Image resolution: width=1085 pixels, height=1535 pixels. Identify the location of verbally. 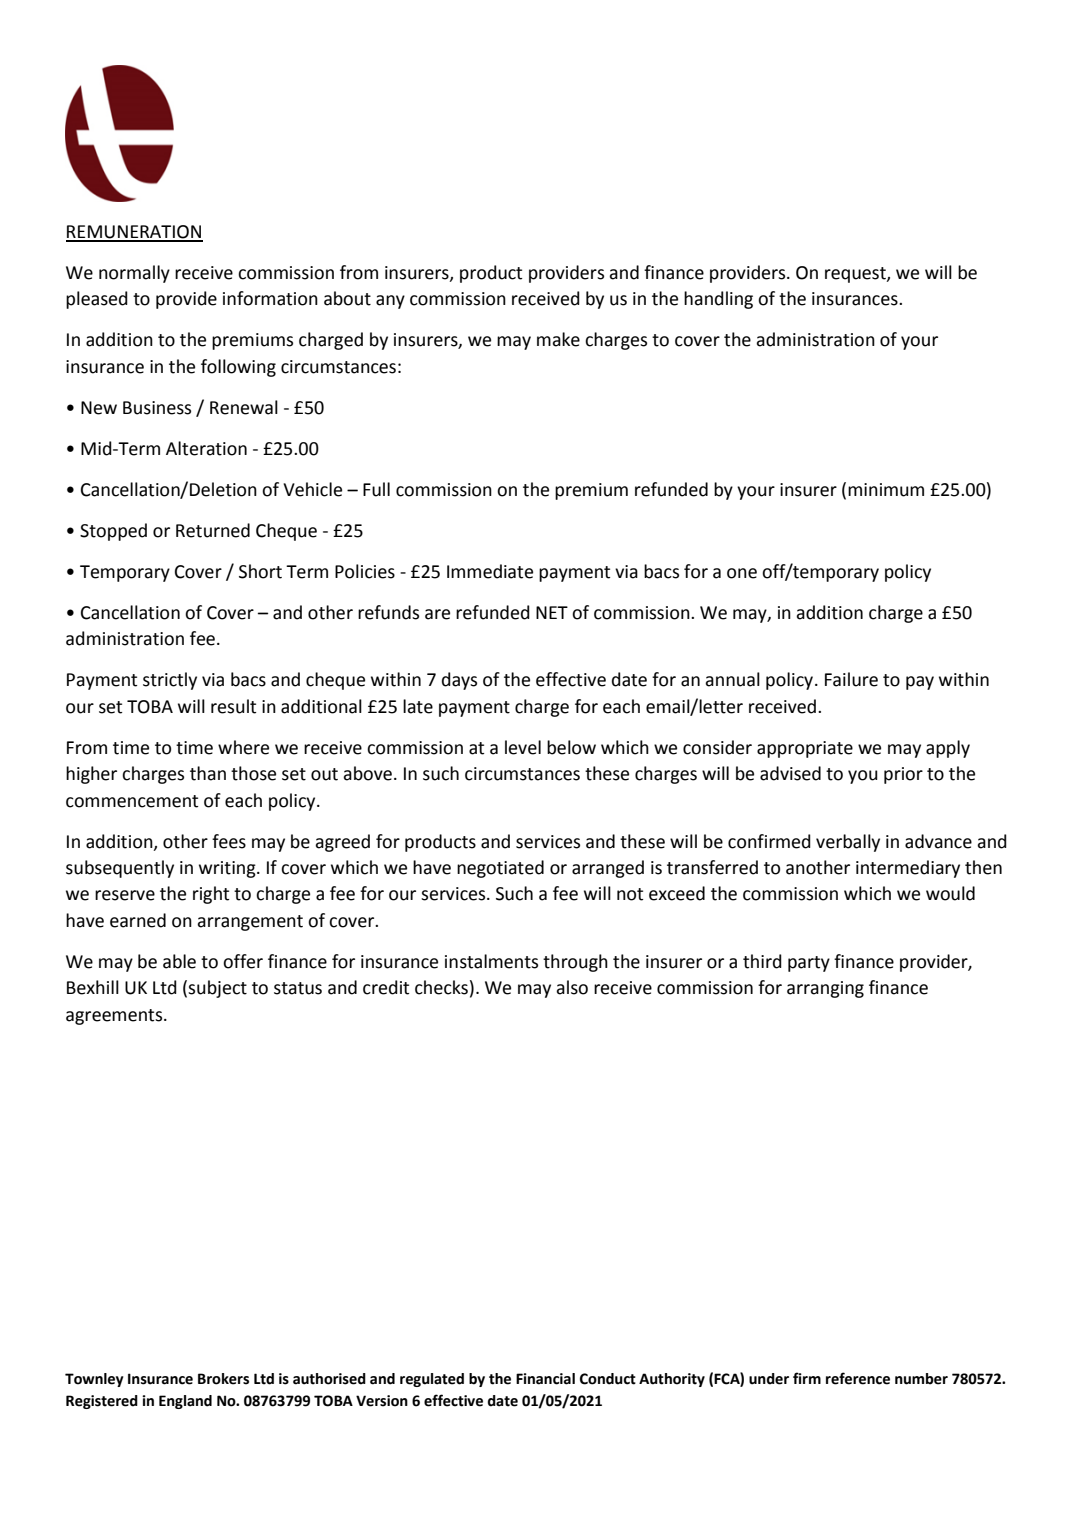
(848, 843).
